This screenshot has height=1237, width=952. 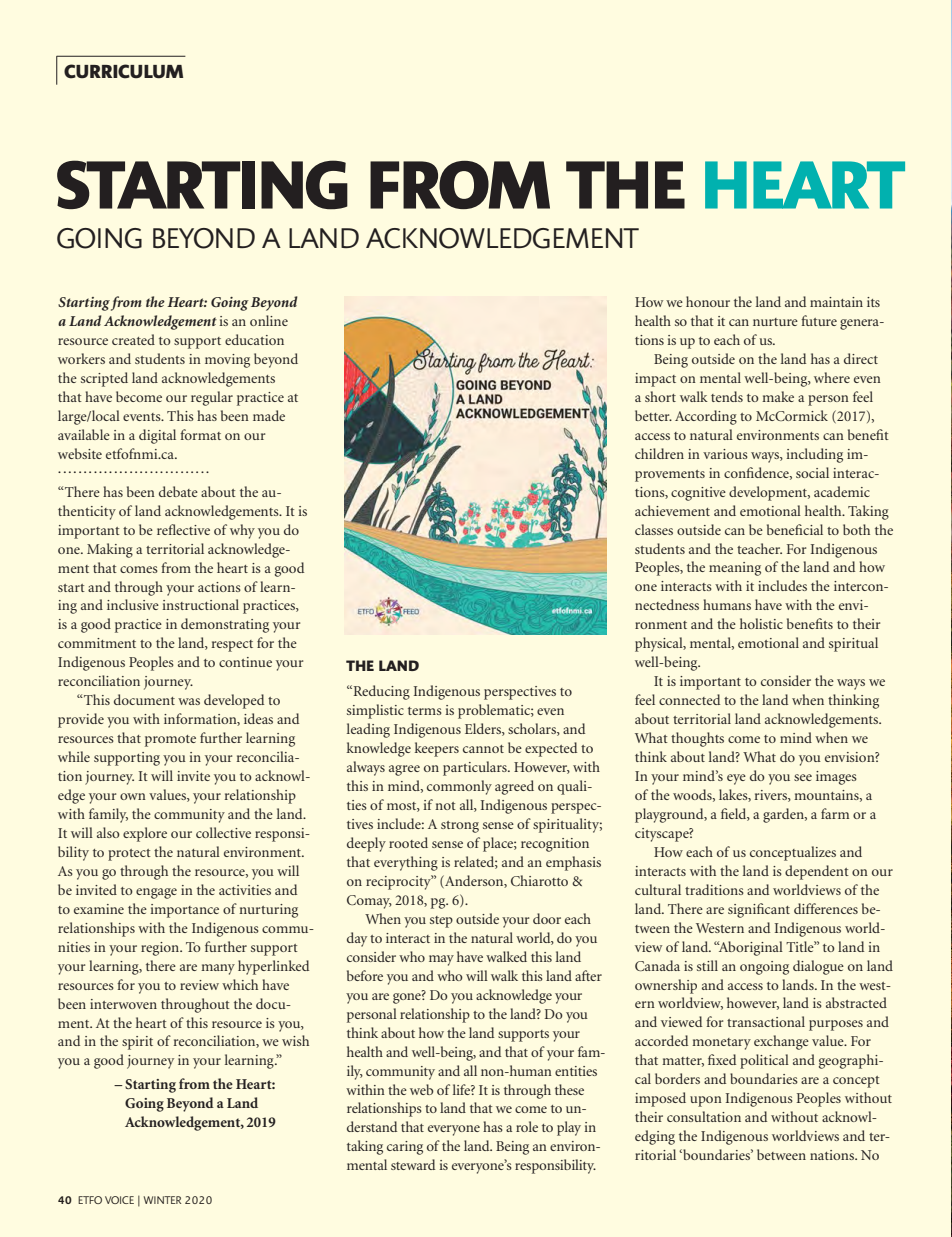 What do you see at coordinates (269, 320) in the screenshot?
I see `online` at bounding box center [269, 320].
